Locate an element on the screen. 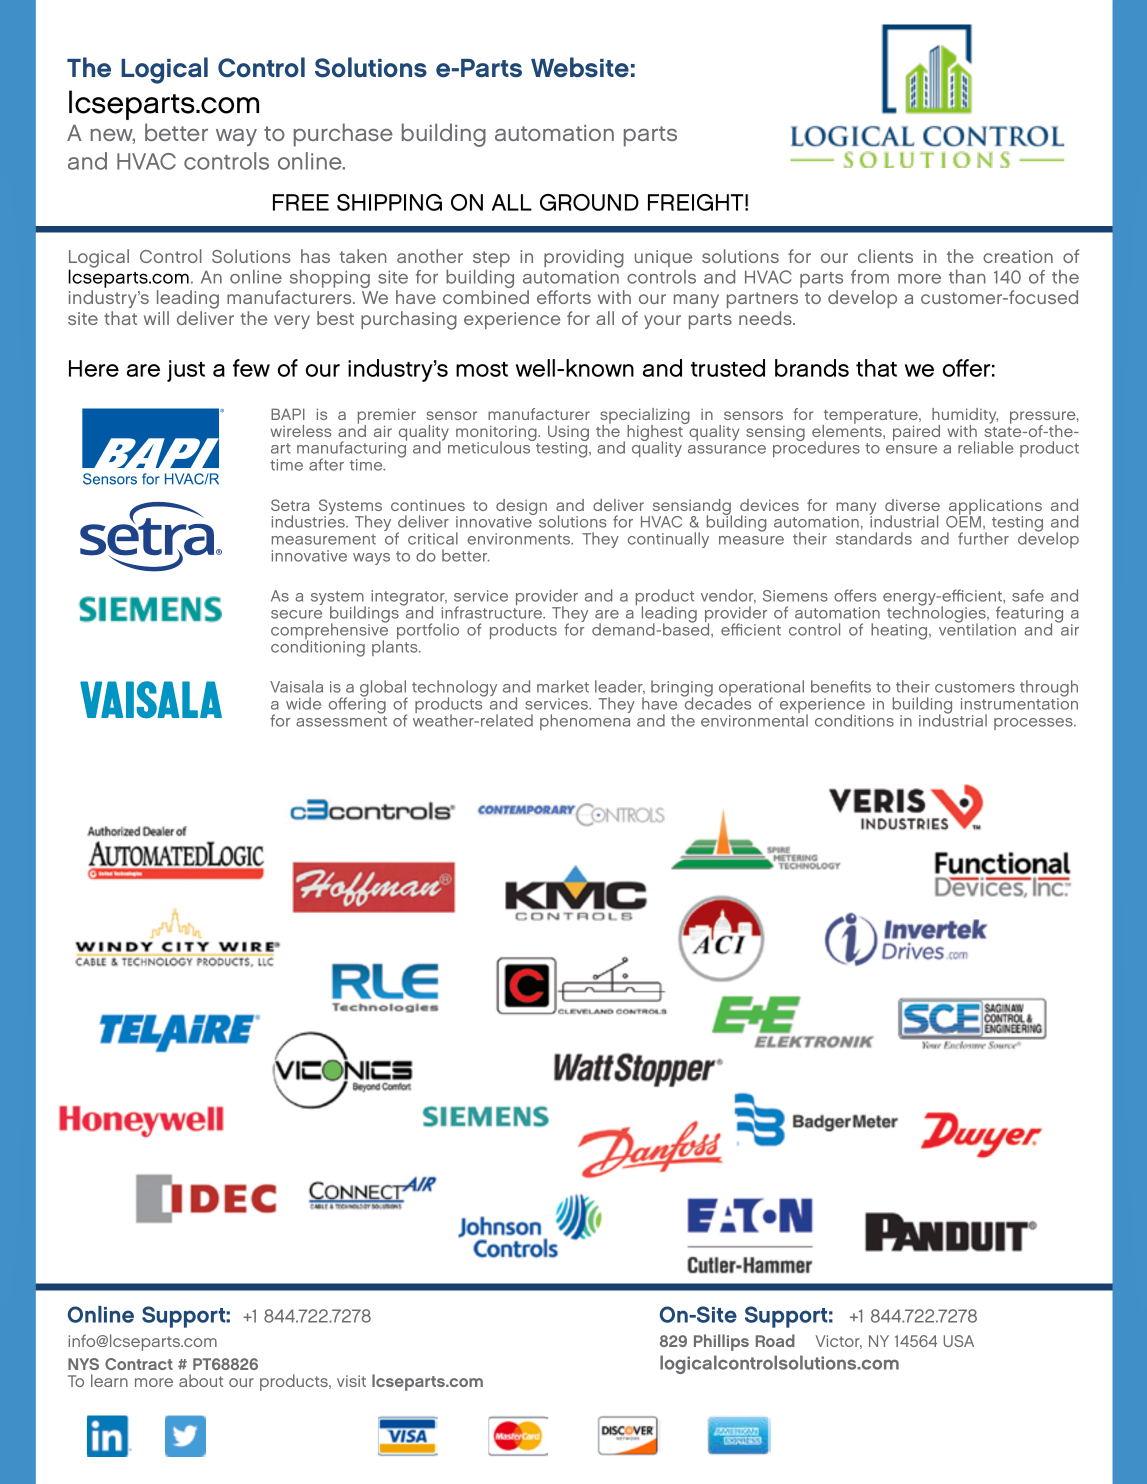  wide is located at coordinates (303, 703).
